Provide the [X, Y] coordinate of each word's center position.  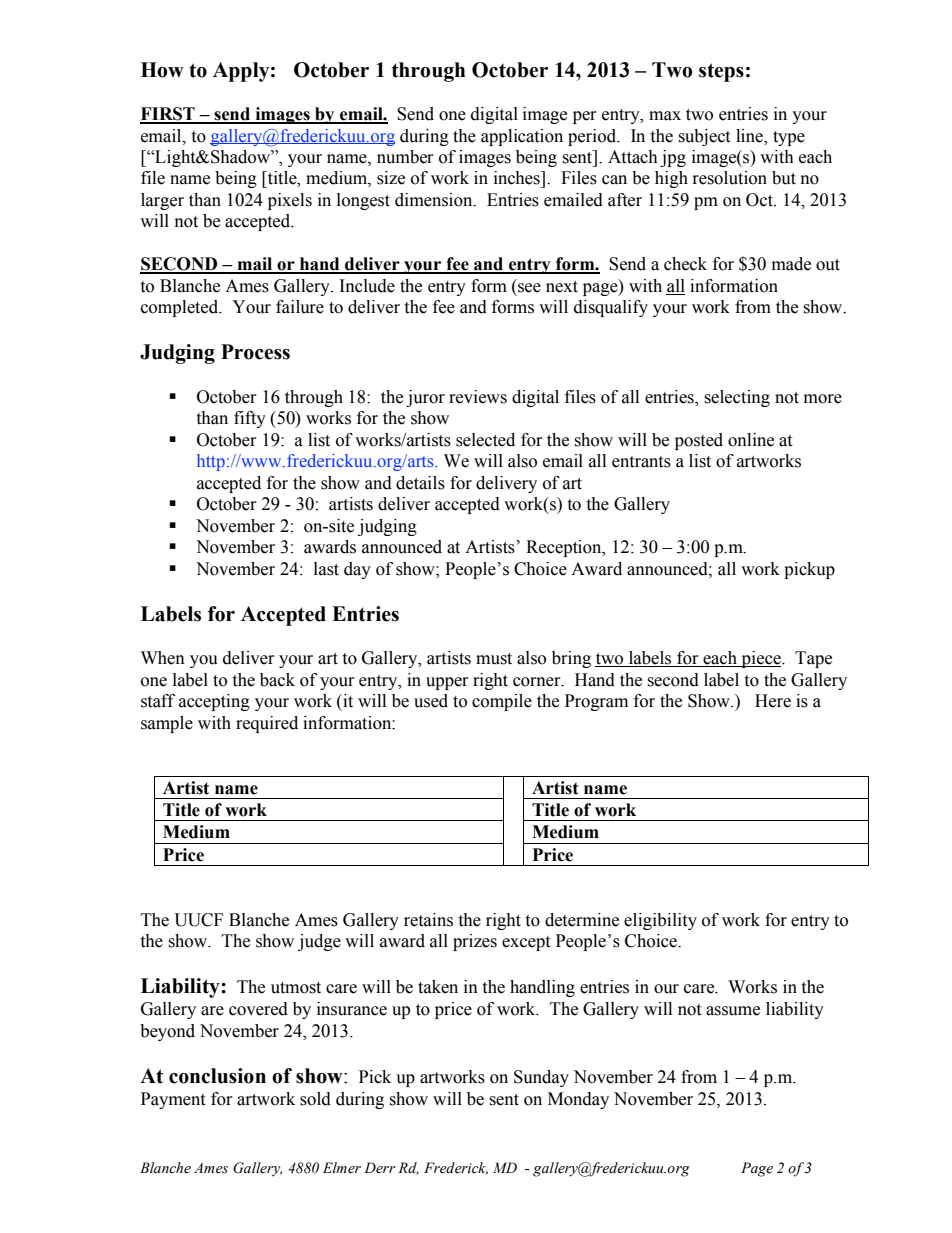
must [494, 659]
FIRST [168, 115]
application [522, 137]
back [277, 680]
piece [761, 659]
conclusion [217, 1076]
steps [721, 72]
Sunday [541, 1078]
